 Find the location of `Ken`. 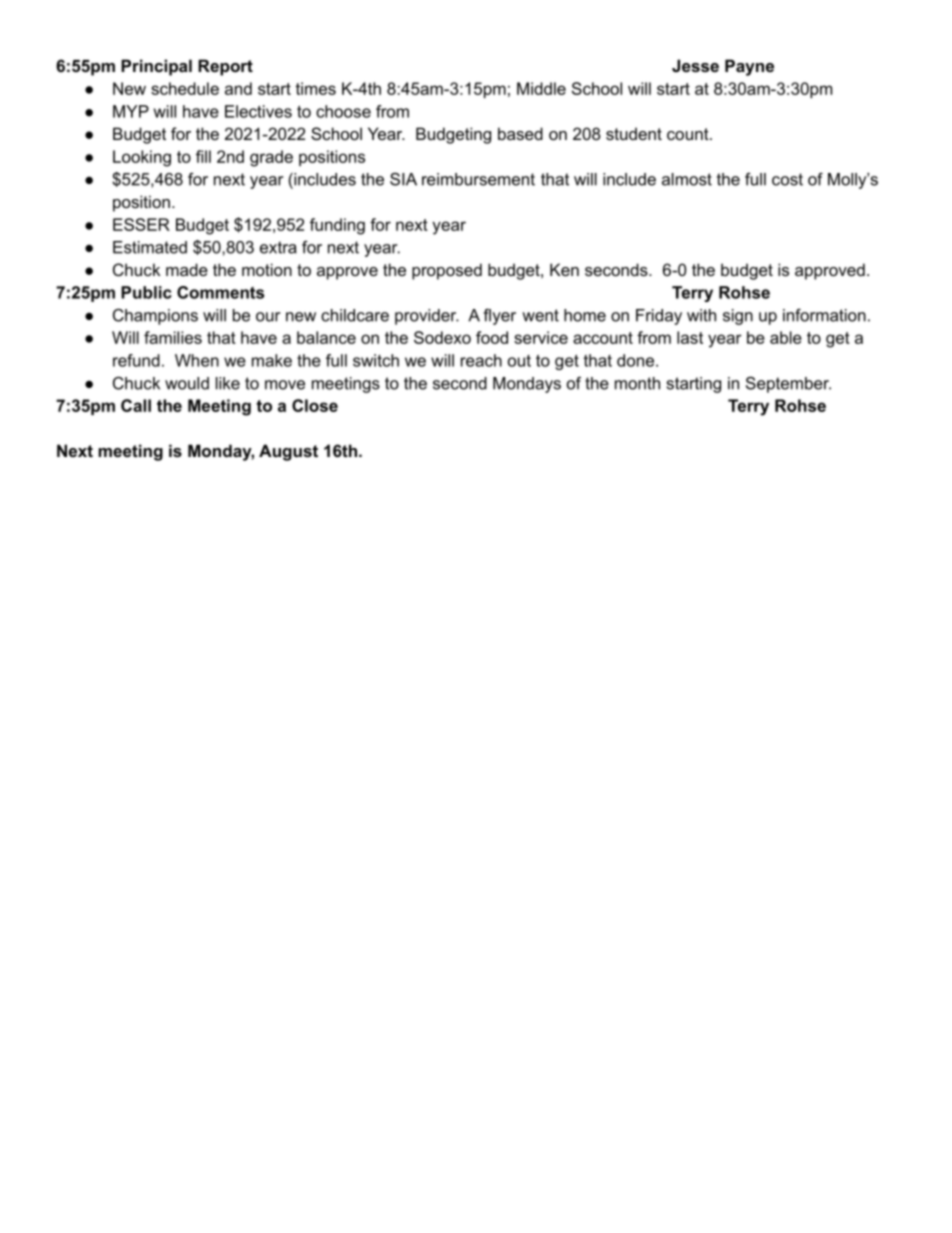

Ken is located at coordinates (564, 269).
